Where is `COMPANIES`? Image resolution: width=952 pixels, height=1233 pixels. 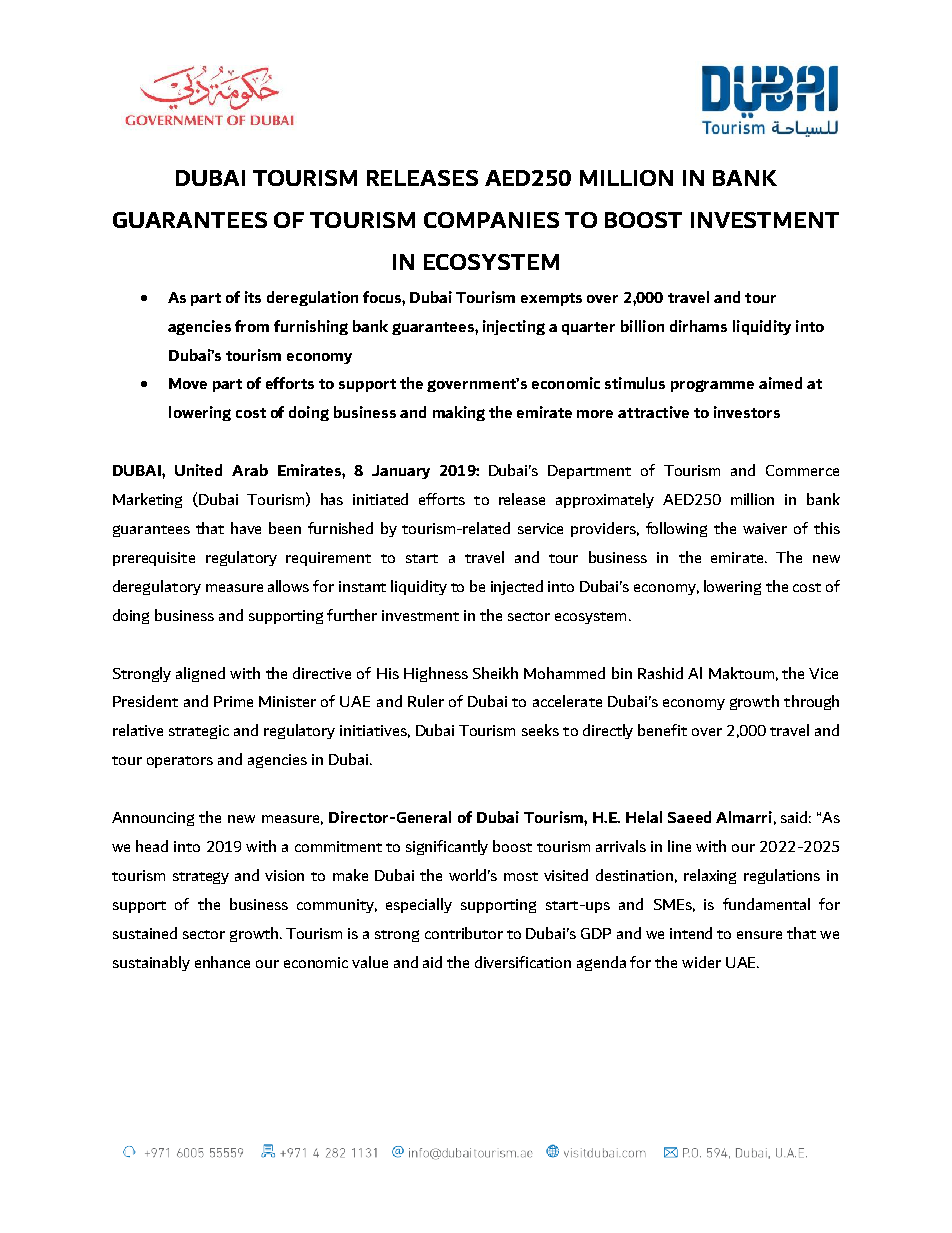
COMPANIES is located at coordinates (491, 220).
